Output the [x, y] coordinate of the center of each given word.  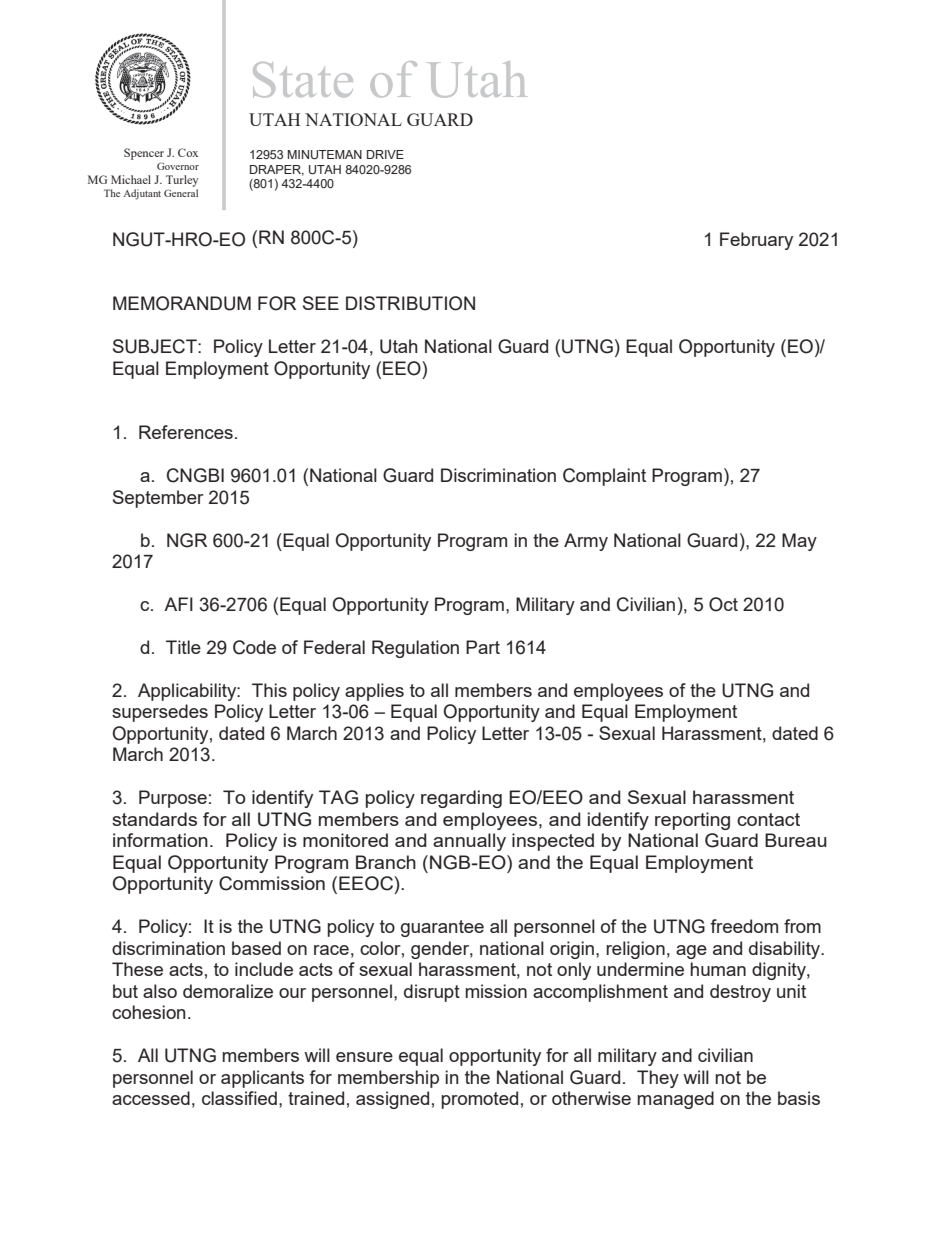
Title [183, 647]
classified [239, 1098]
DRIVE [385, 154]
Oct [723, 604]
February [756, 241]
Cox [188, 152]
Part [483, 647]
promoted [479, 1100]
